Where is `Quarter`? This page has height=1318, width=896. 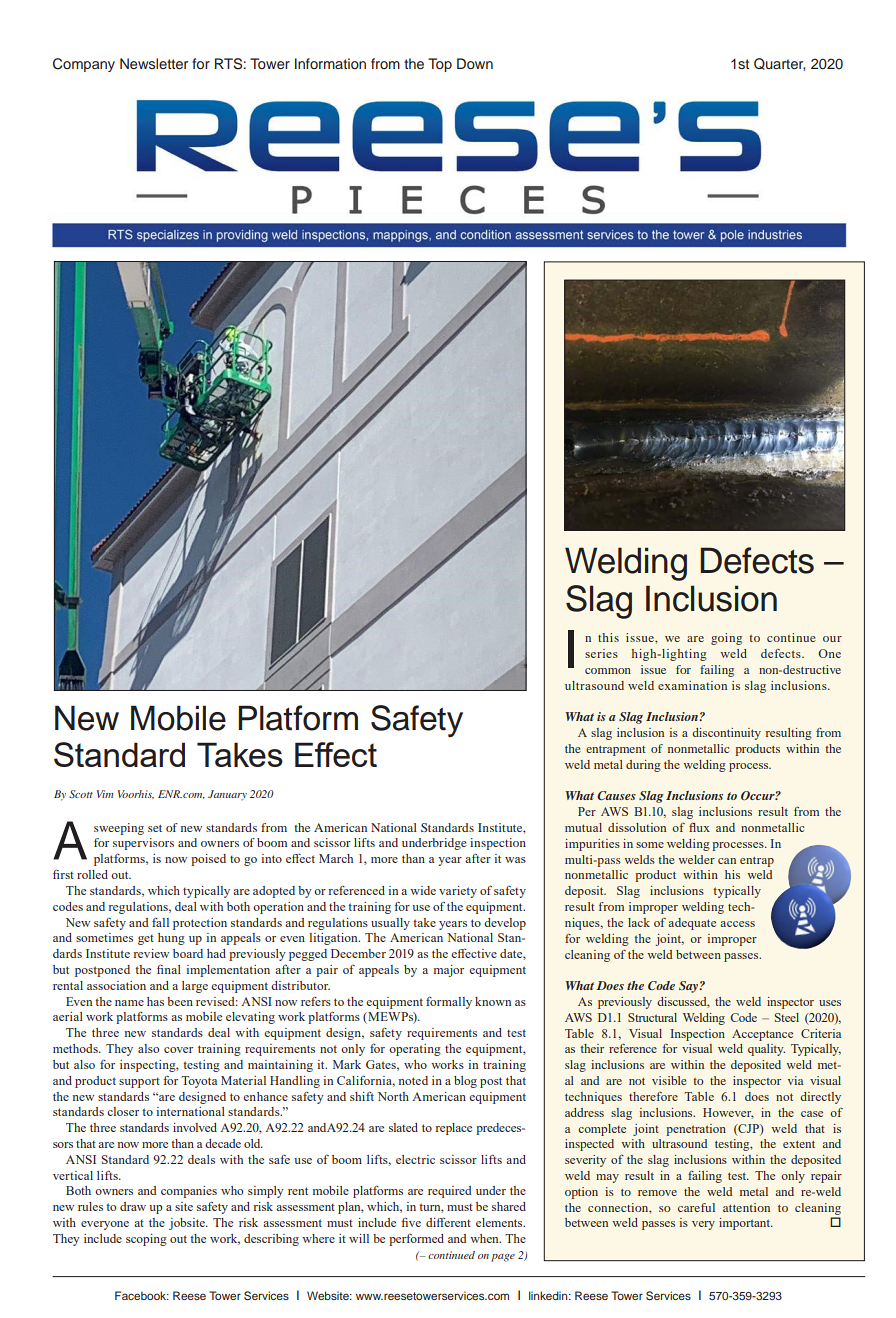 Quarter is located at coordinates (780, 64).
